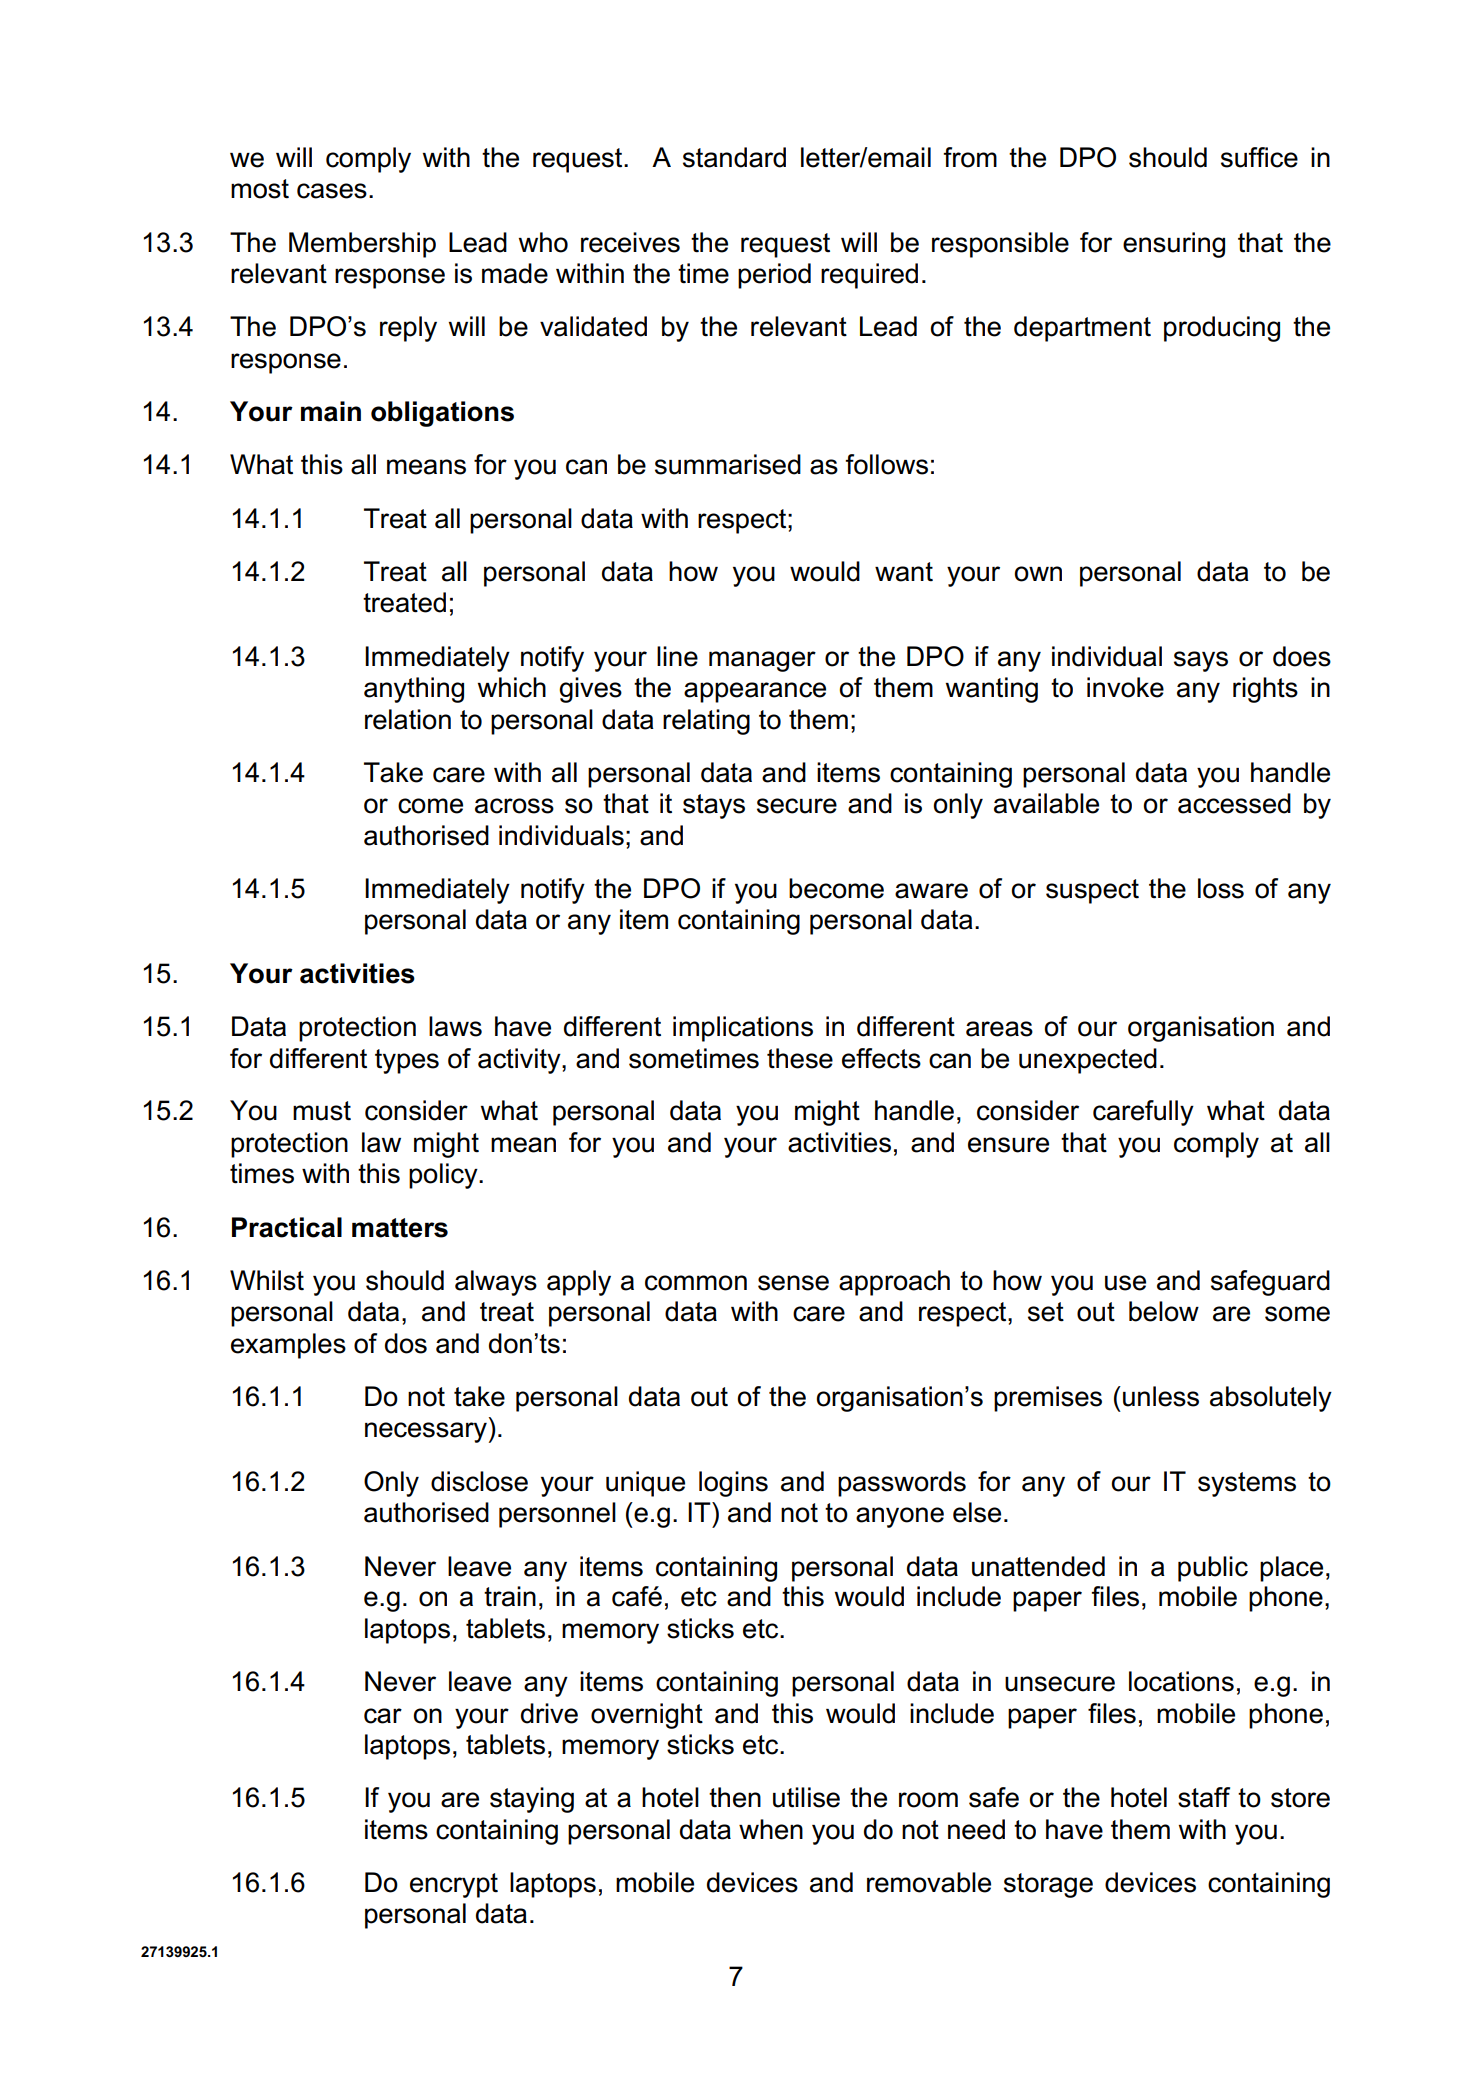  Describe the element at coordinates (762, 661) in the screenshot. I see `manager` at that location.
